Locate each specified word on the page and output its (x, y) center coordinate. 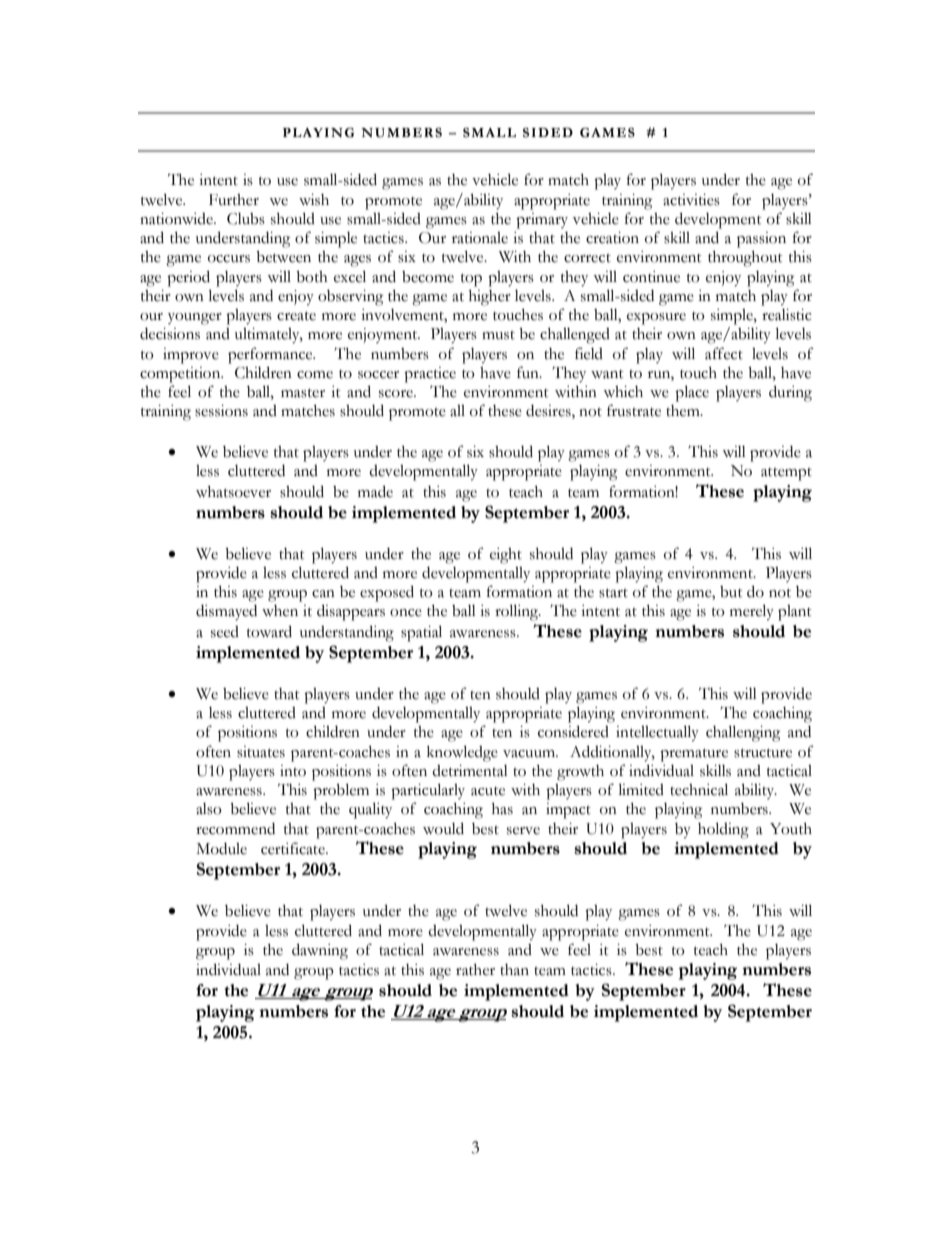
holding (723, 830)
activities (691, 200)
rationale (480, 238)
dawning (320, 951)
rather (475, 970)
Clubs (246, 219)
